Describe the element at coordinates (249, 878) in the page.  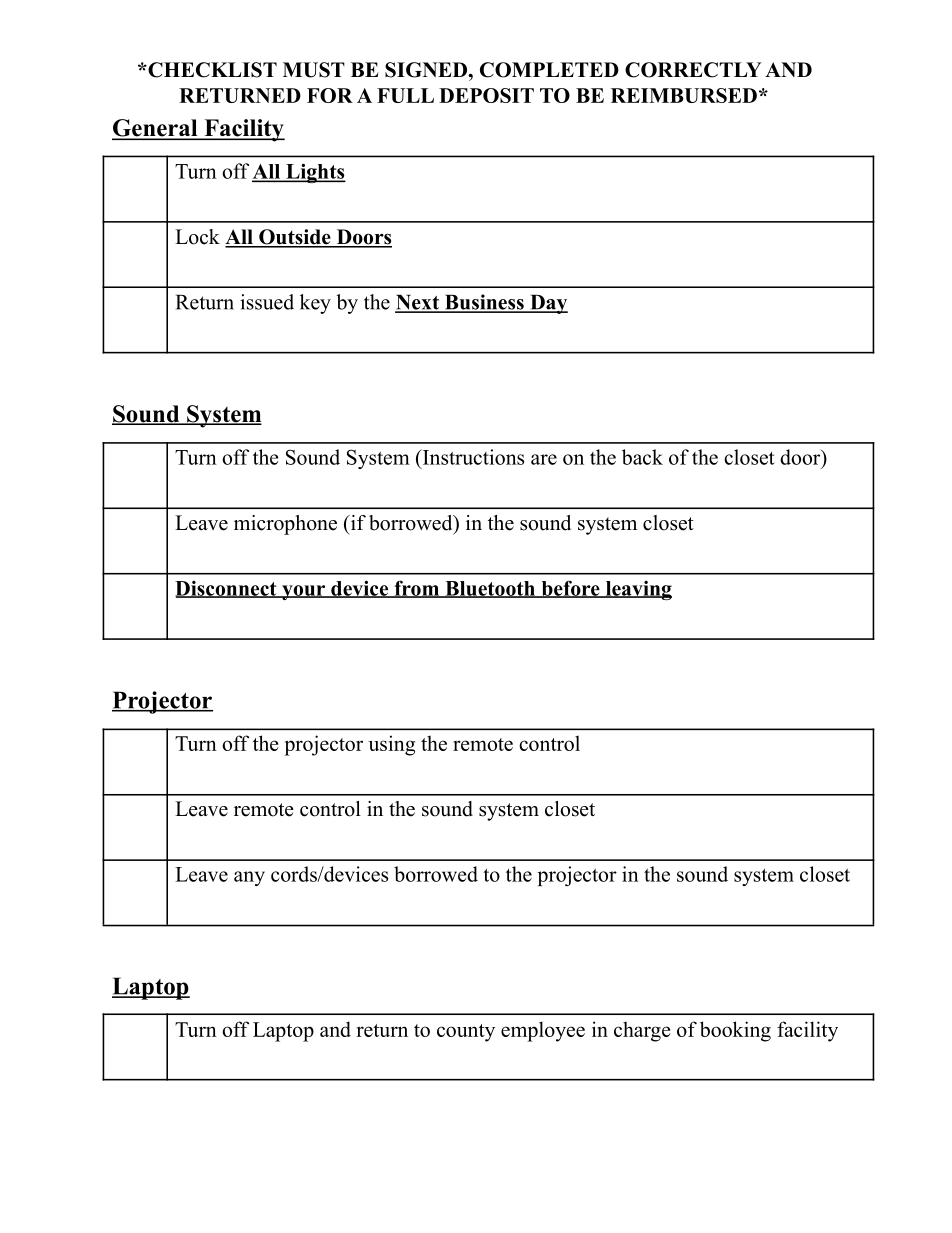
I see `any` at that location.
